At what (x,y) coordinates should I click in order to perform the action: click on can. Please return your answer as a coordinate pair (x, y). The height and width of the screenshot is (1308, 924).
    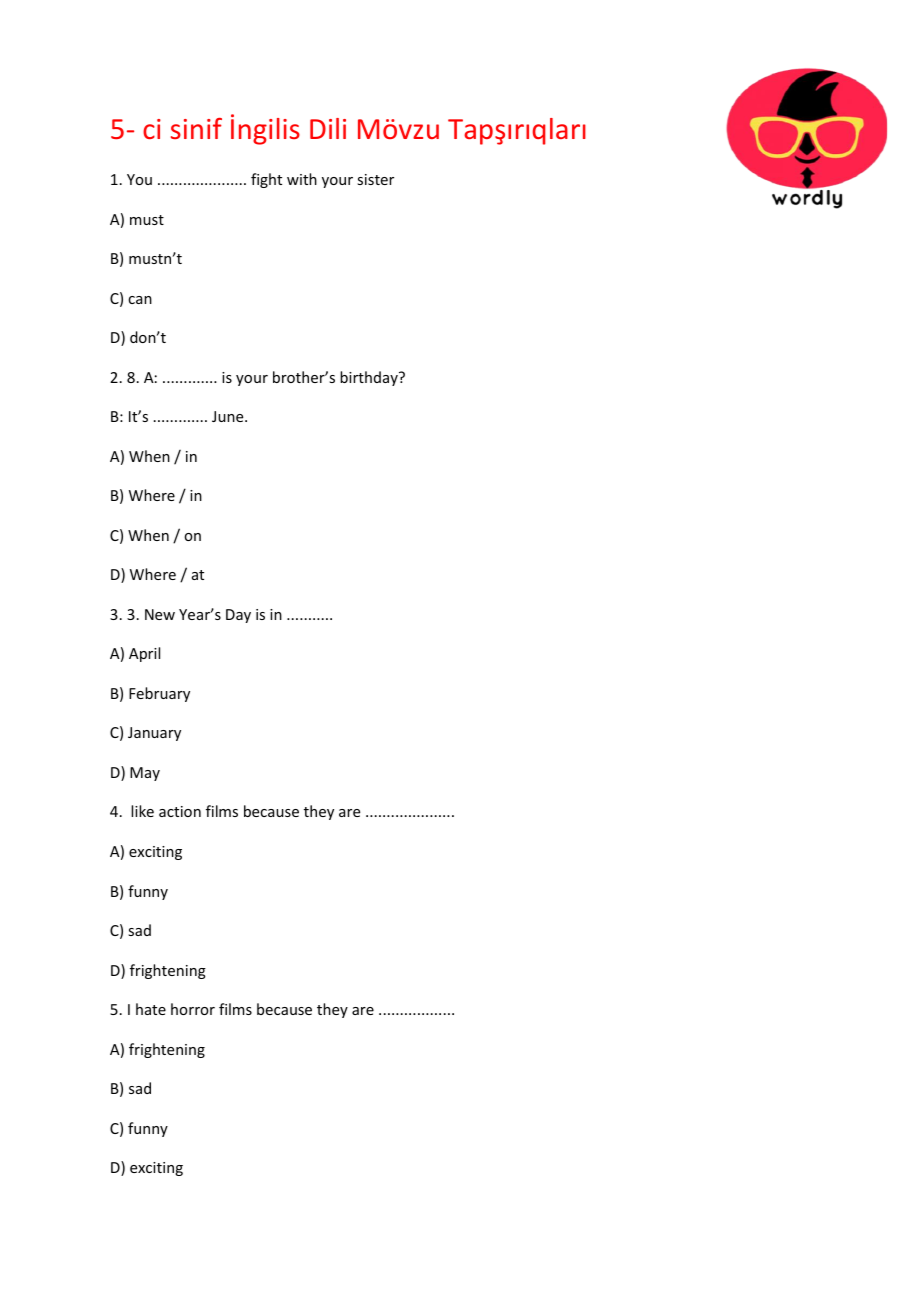
    Looking at the image, I should click on (140, 300).
